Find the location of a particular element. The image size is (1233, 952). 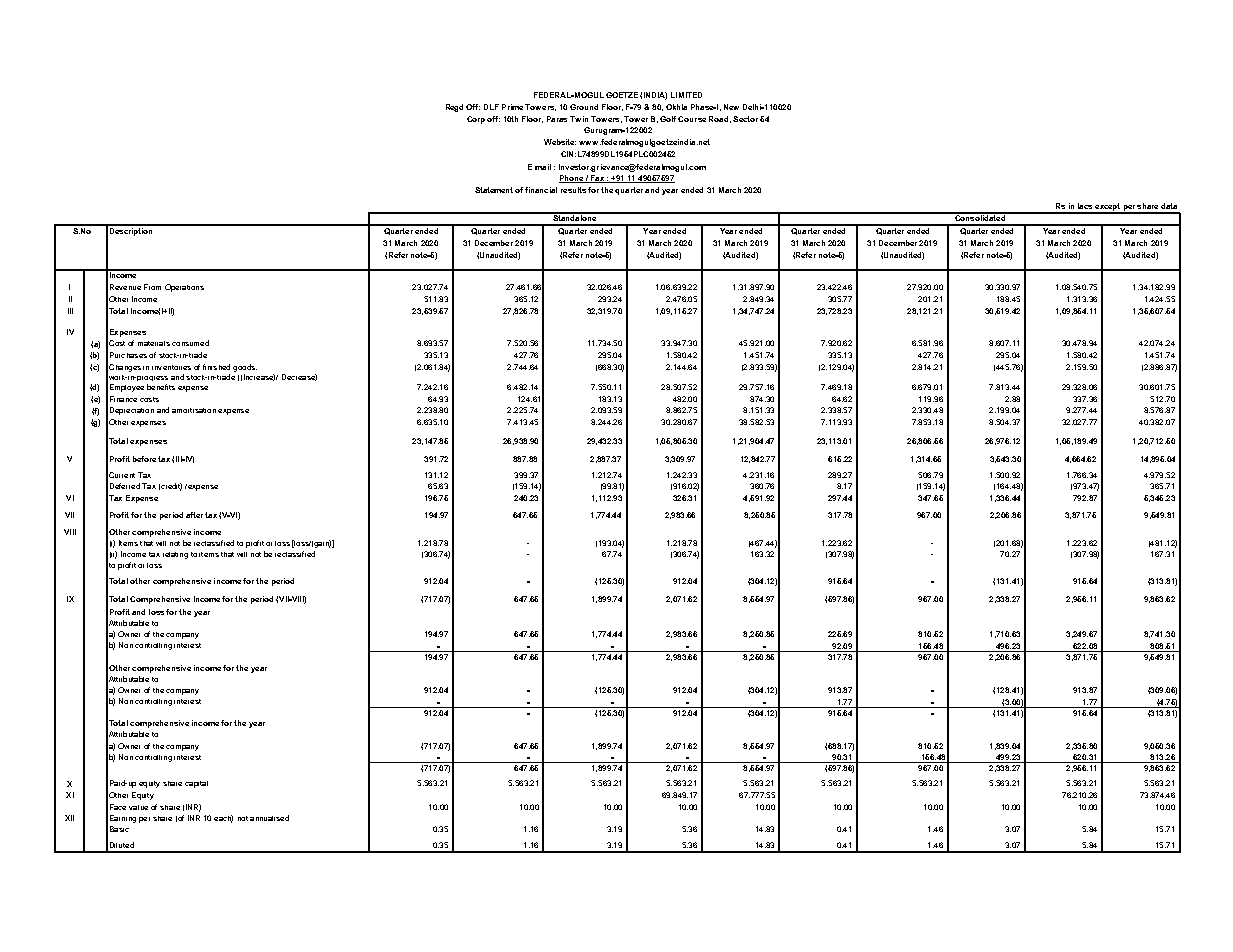

except is located at coordinates (1107, 208).
